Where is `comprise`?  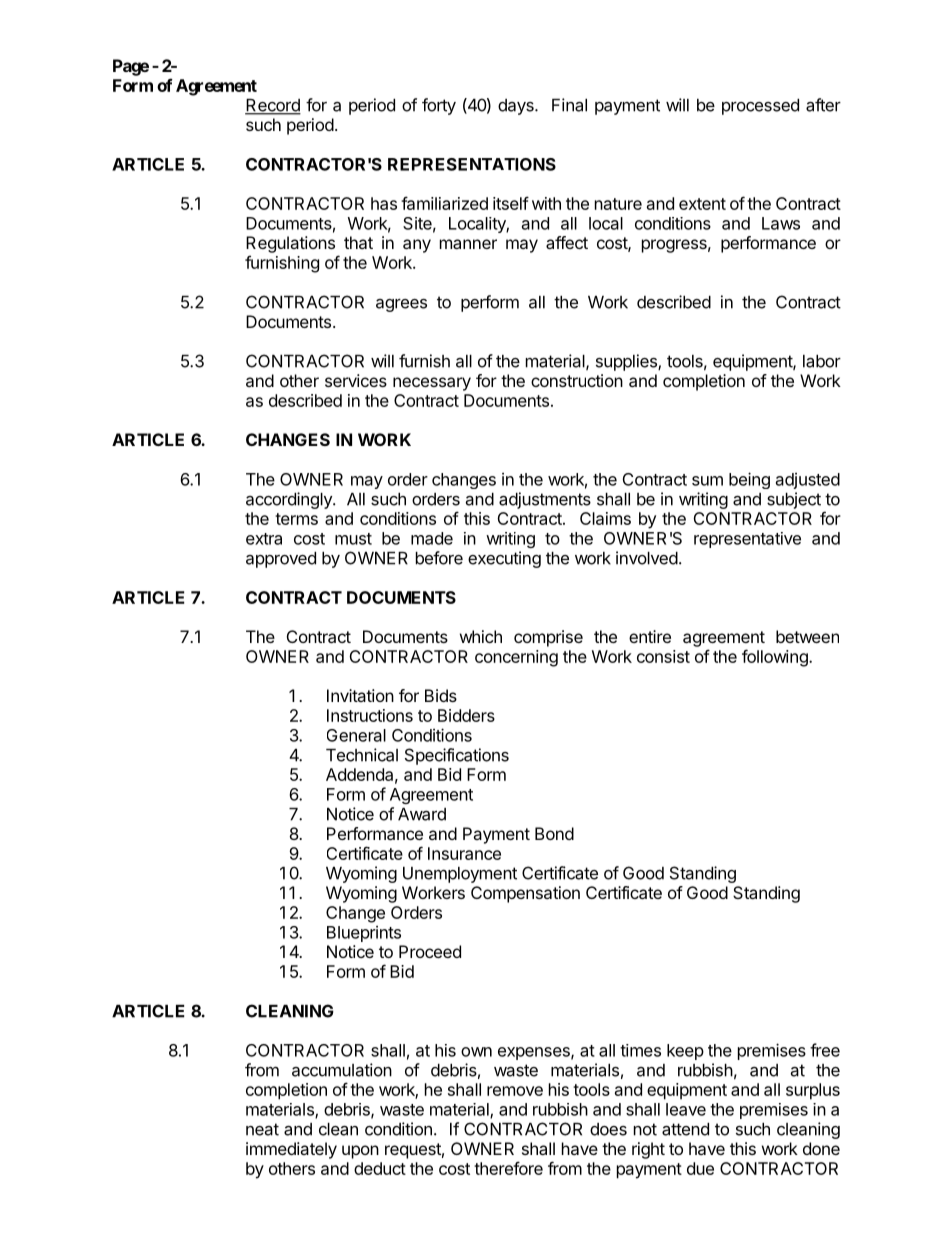 comprise is located at coordinates (548, 638).
